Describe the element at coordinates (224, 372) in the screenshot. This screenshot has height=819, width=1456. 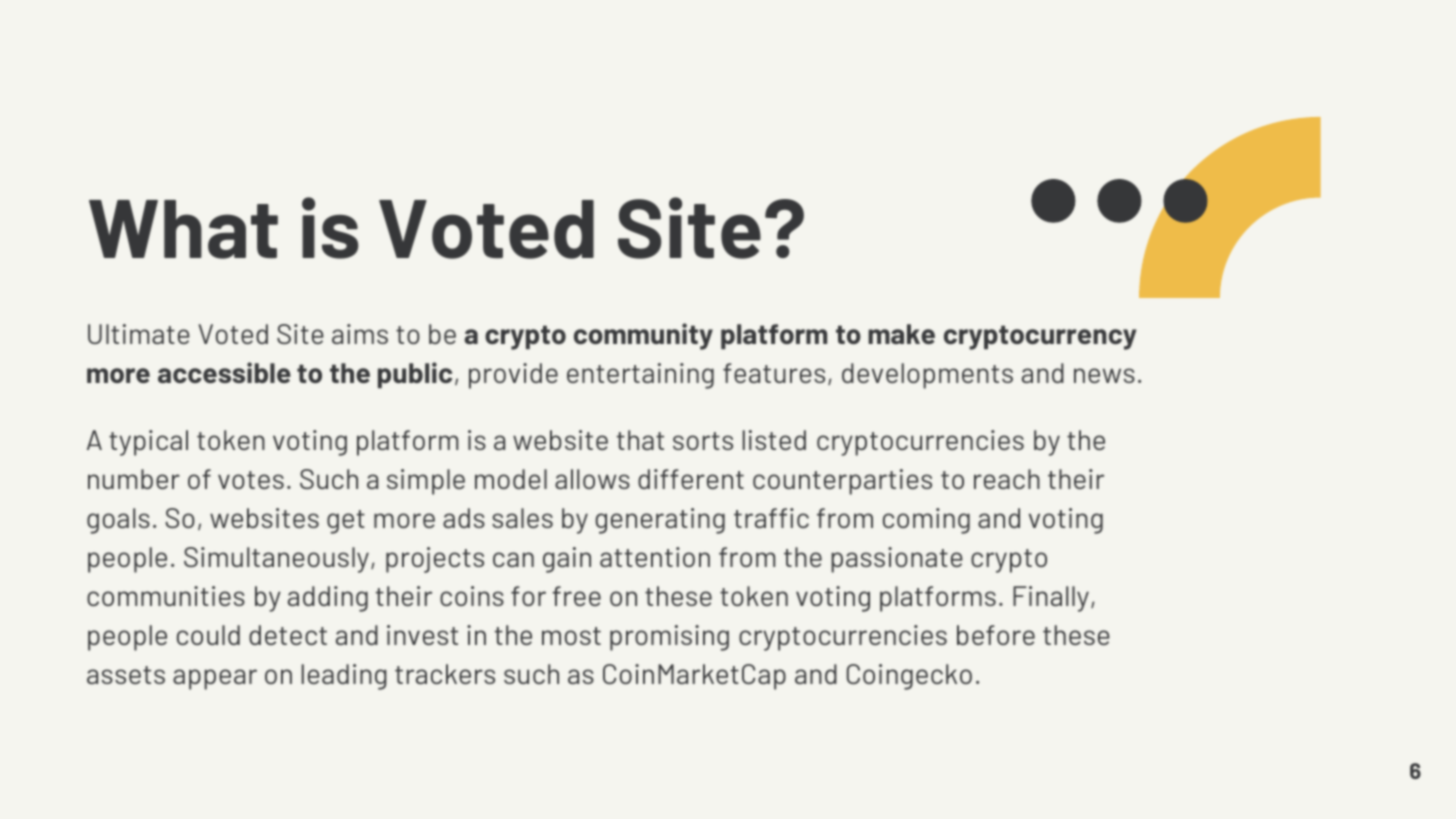
I see `accessible` at that location.
